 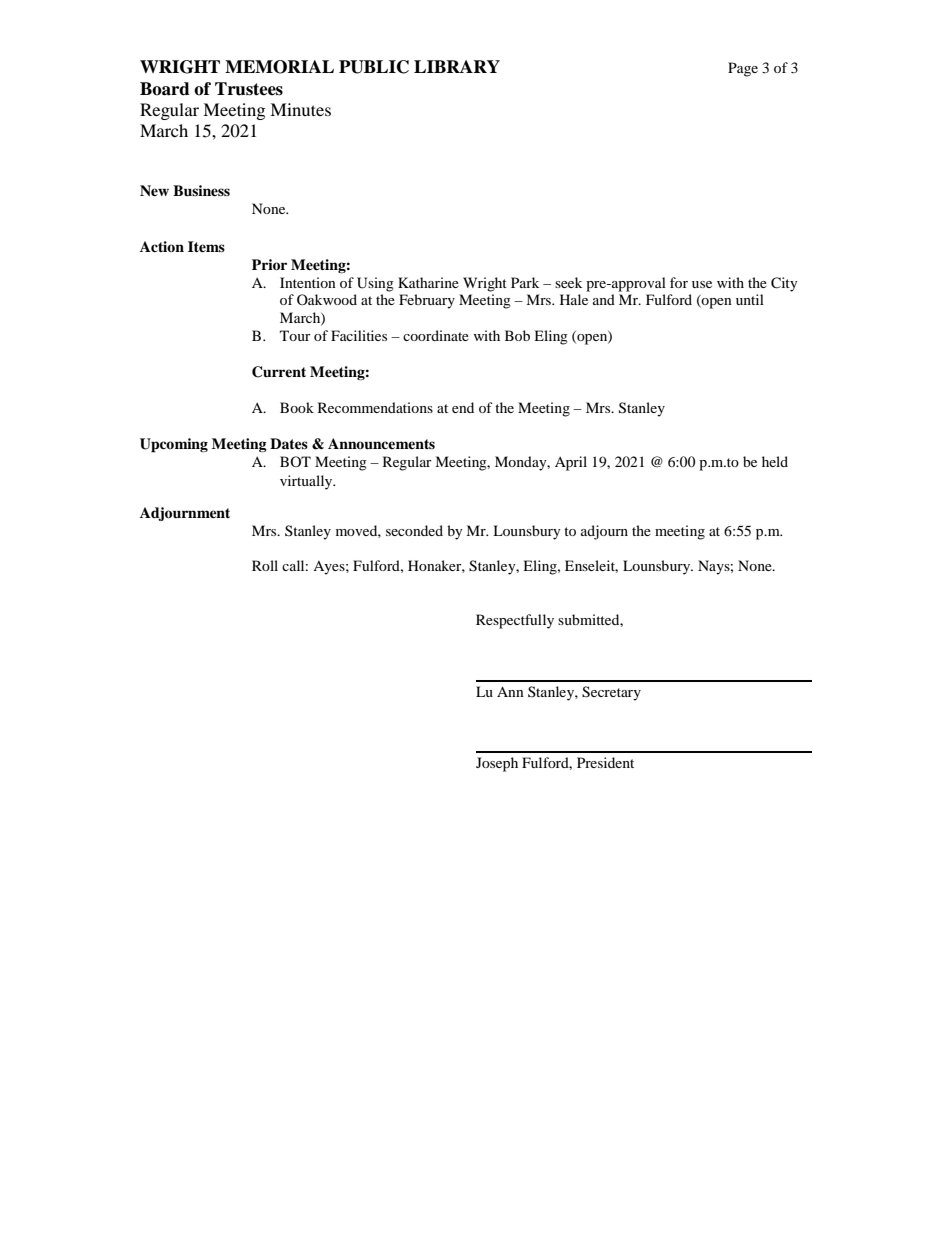 What do you see at coordinates (249, 89) in the document?
I see `Trustees` at bounding box center [249, 89].
